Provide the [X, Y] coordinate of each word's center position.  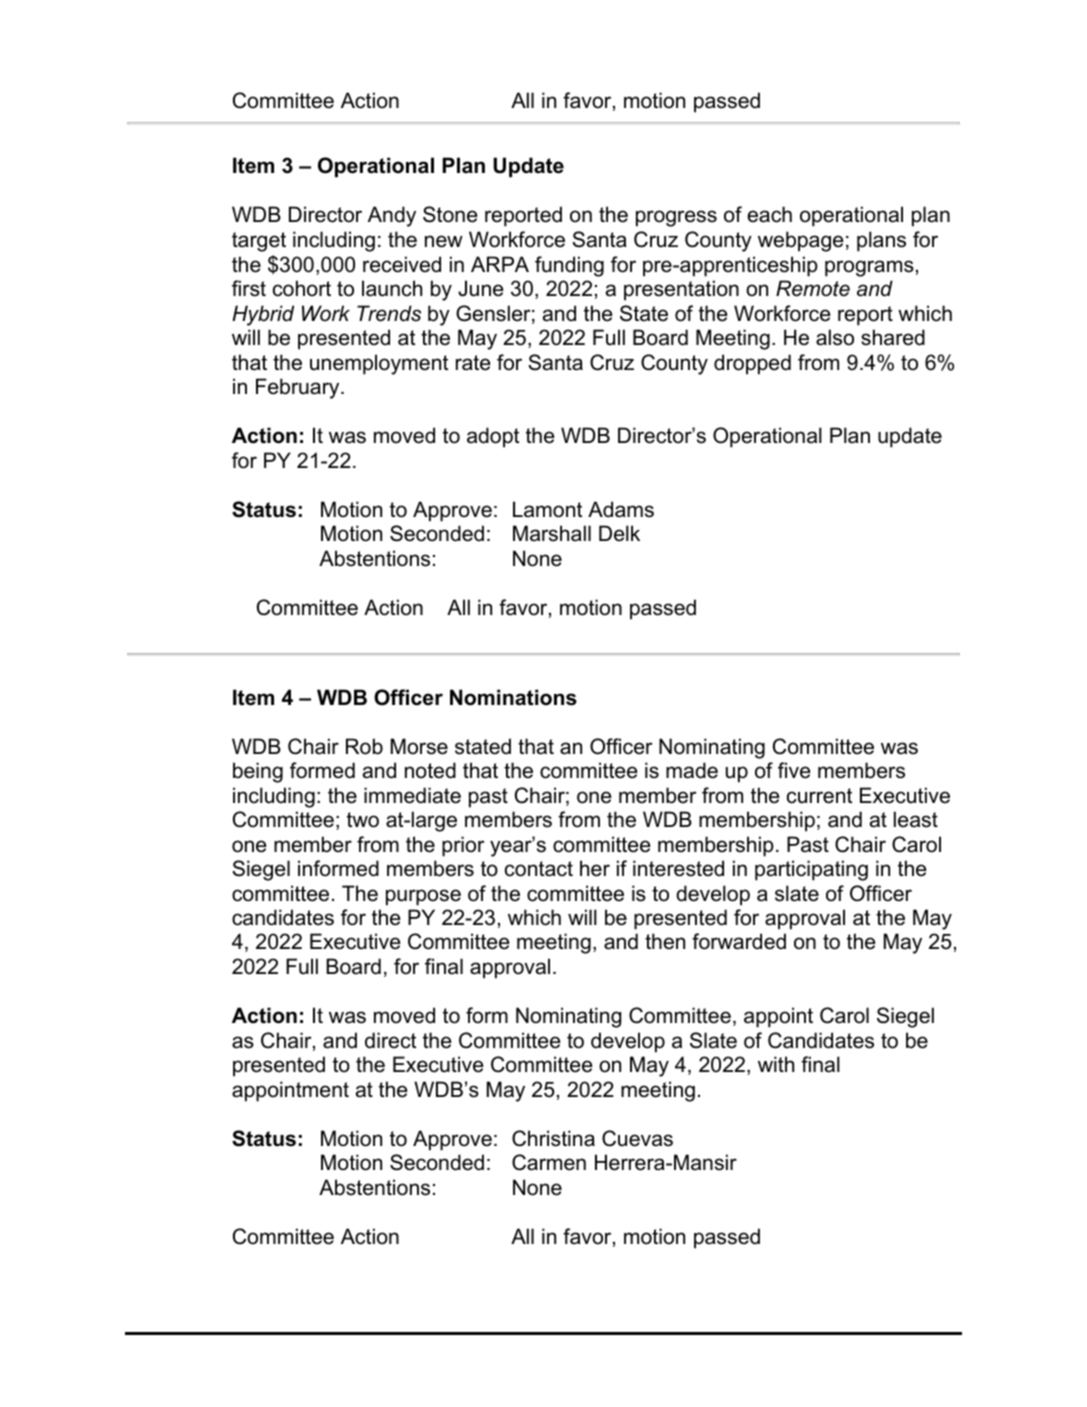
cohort [302, 288]
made [692, 770]
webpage [801, 241]
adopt [493, 437]
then [665, 941]
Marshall [552, 533]
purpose [423, 897]
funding [569, 266]
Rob [364, 746]
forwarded [739, 941]
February [299, 388]
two [363, 820]
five [794, 770]
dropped [752, 364]
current [819, 796]
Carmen [549, 1162]
